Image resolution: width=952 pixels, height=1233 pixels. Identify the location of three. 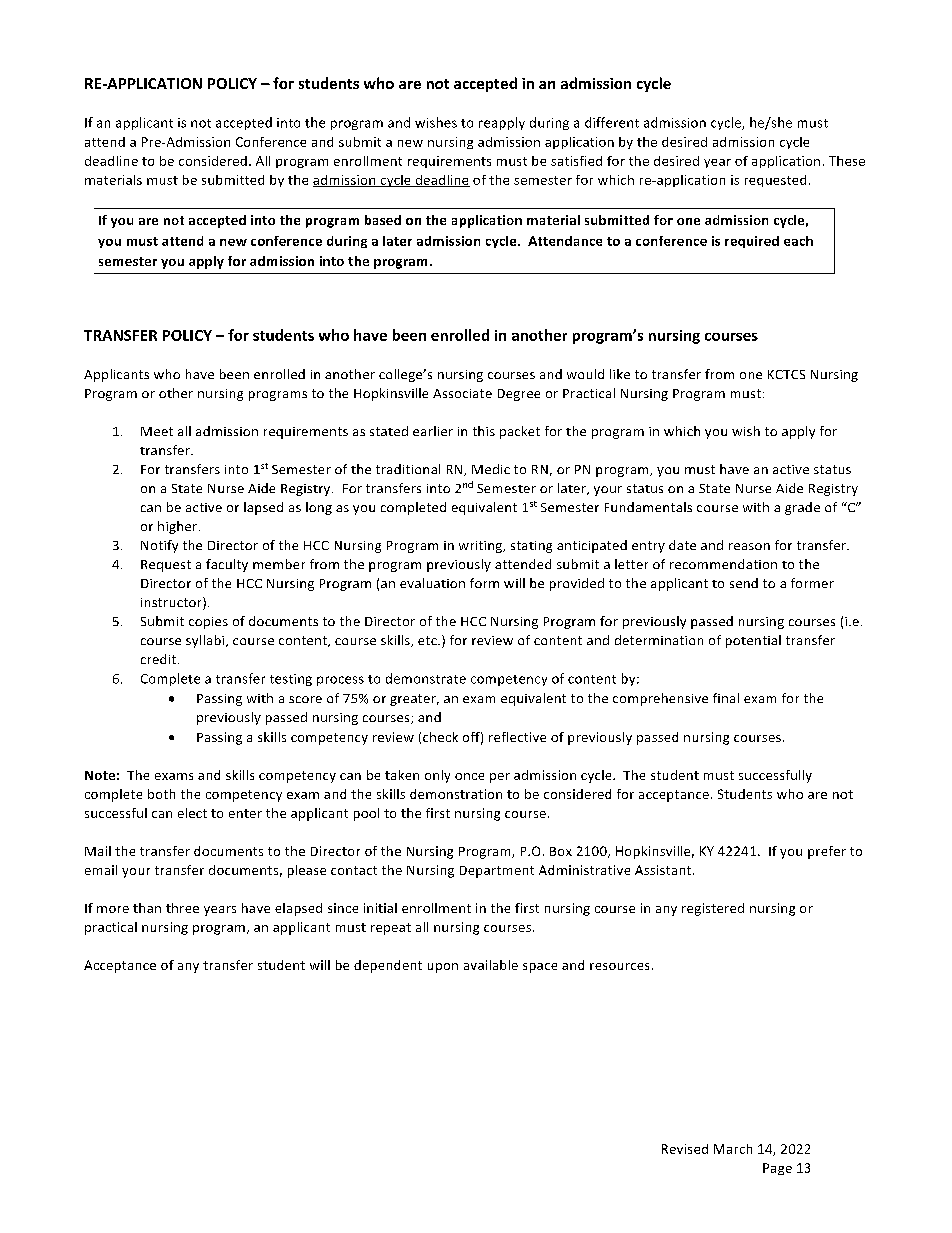
(182, 908).
